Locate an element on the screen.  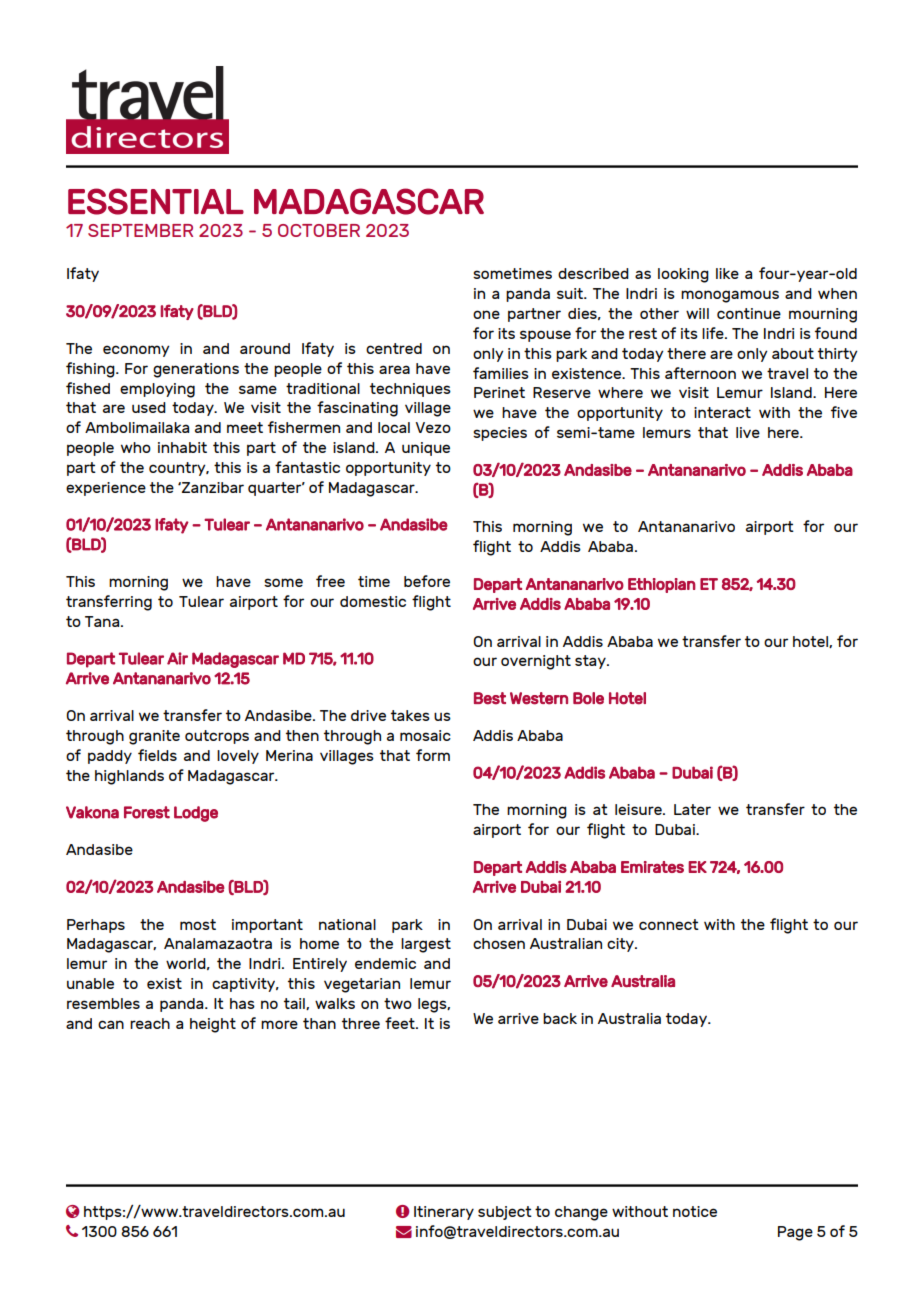
outcrops is located at coordinates (217, 737).
